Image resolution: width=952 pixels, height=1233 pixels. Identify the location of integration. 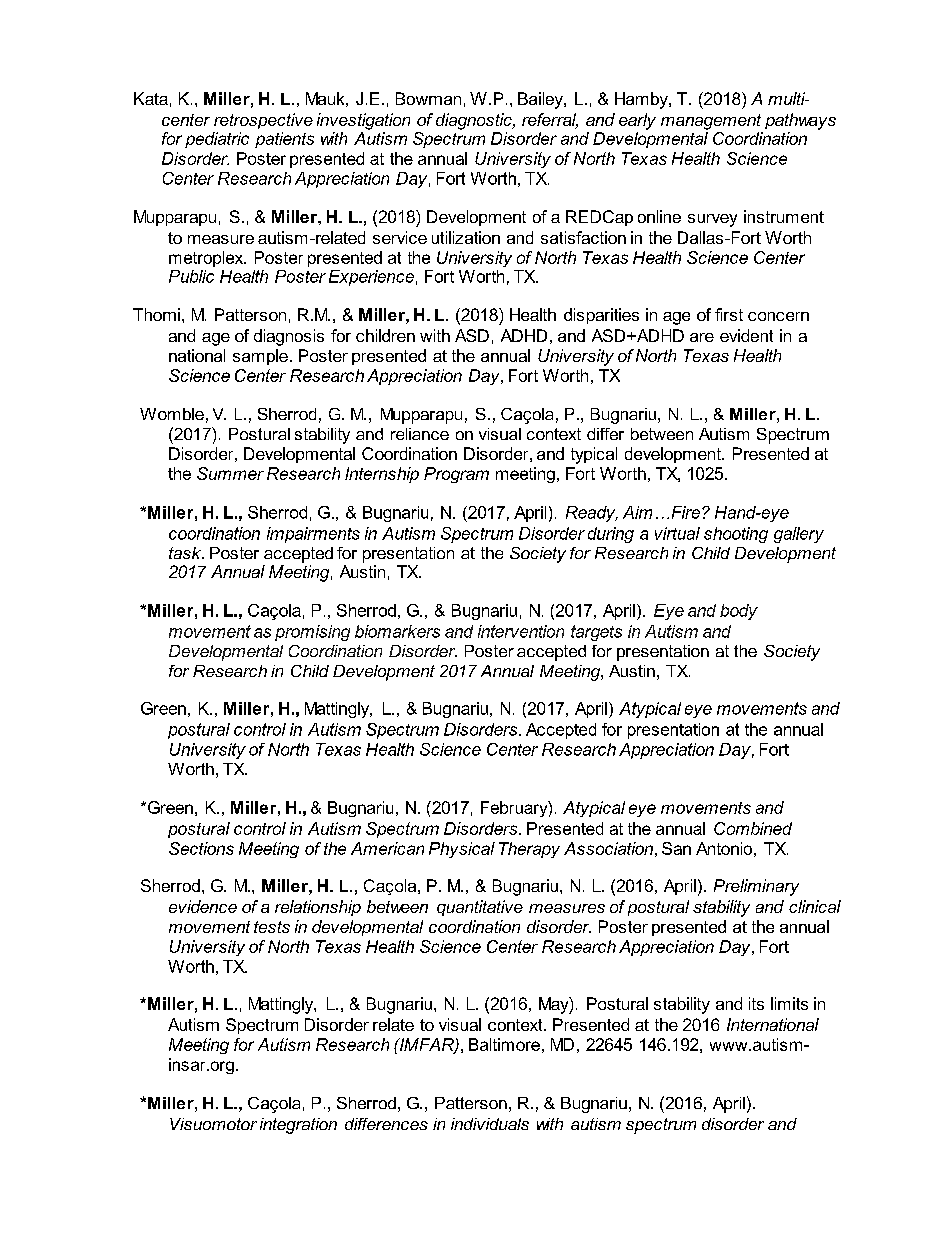
(298, 1126).
